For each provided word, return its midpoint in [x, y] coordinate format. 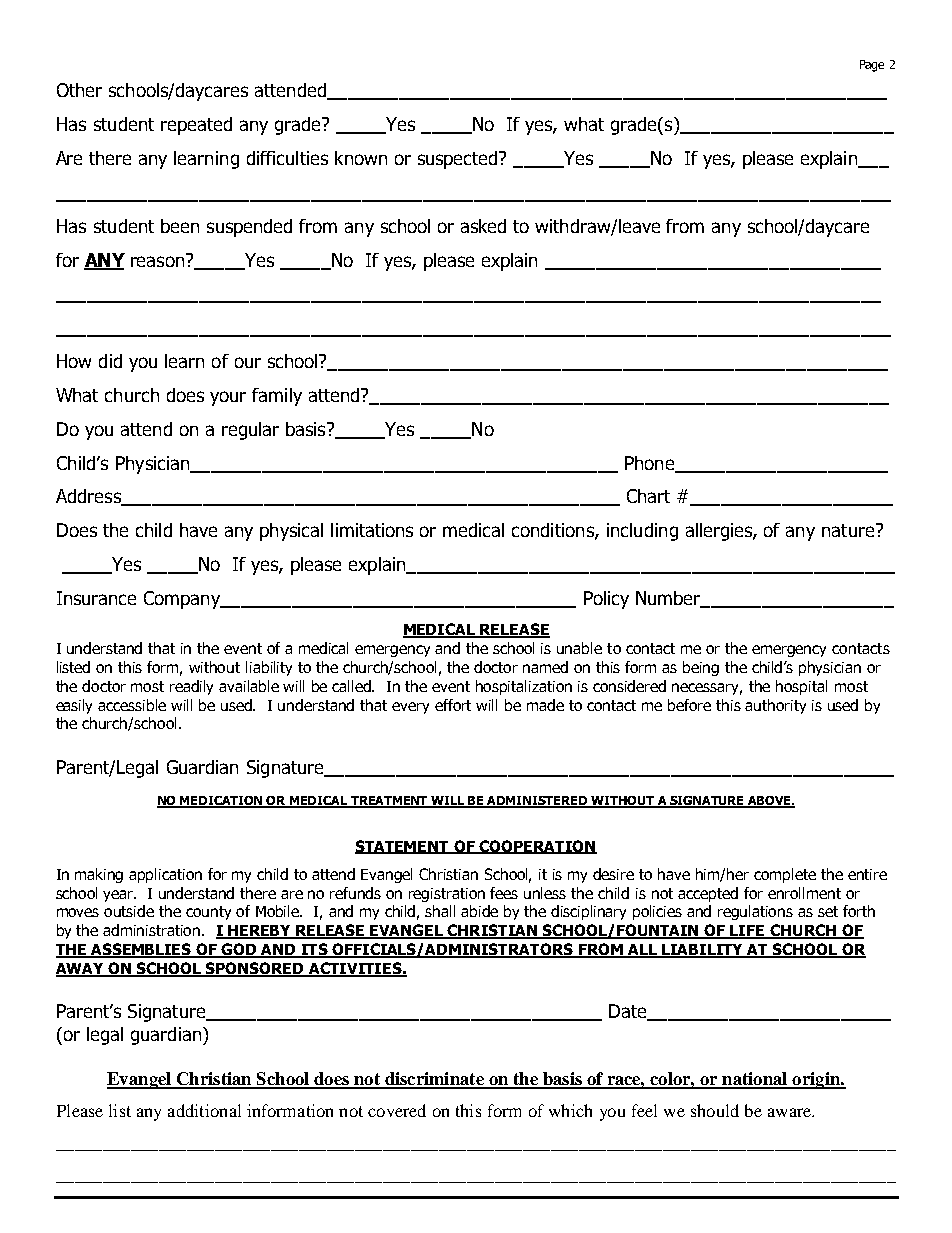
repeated [196, 126]
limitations [372, 530]
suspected [459, 160]
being [701, 668]
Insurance [96, 598]
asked [483, 226]
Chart [648, 496]
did [110, 361]
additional [204, 1110]
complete [785, 875]
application [165, 875]
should [715, 1110]
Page [872, 66]
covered [397, 1110]
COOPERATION [537, 847]
